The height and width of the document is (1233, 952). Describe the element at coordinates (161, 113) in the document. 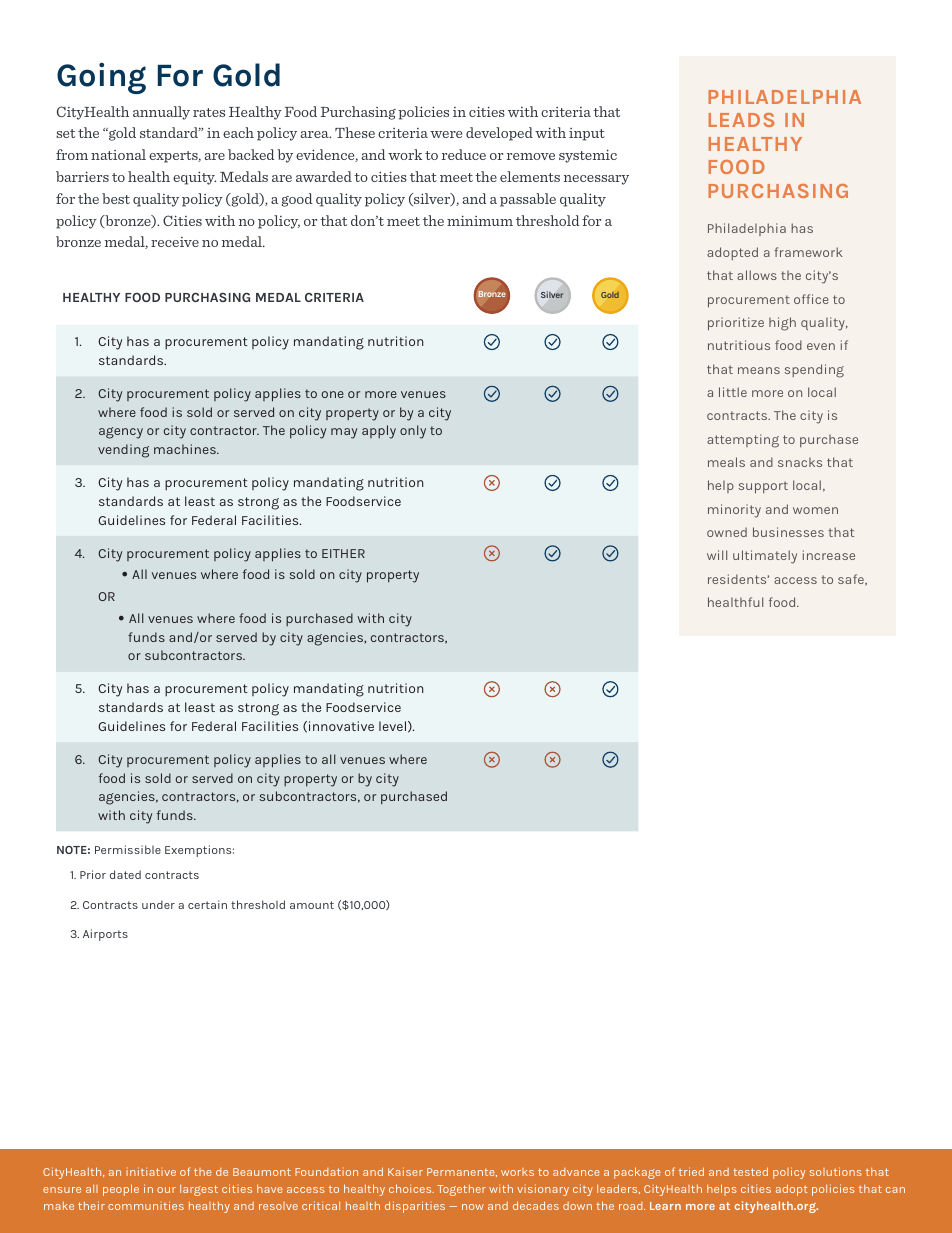

I see `annually` at that location.
